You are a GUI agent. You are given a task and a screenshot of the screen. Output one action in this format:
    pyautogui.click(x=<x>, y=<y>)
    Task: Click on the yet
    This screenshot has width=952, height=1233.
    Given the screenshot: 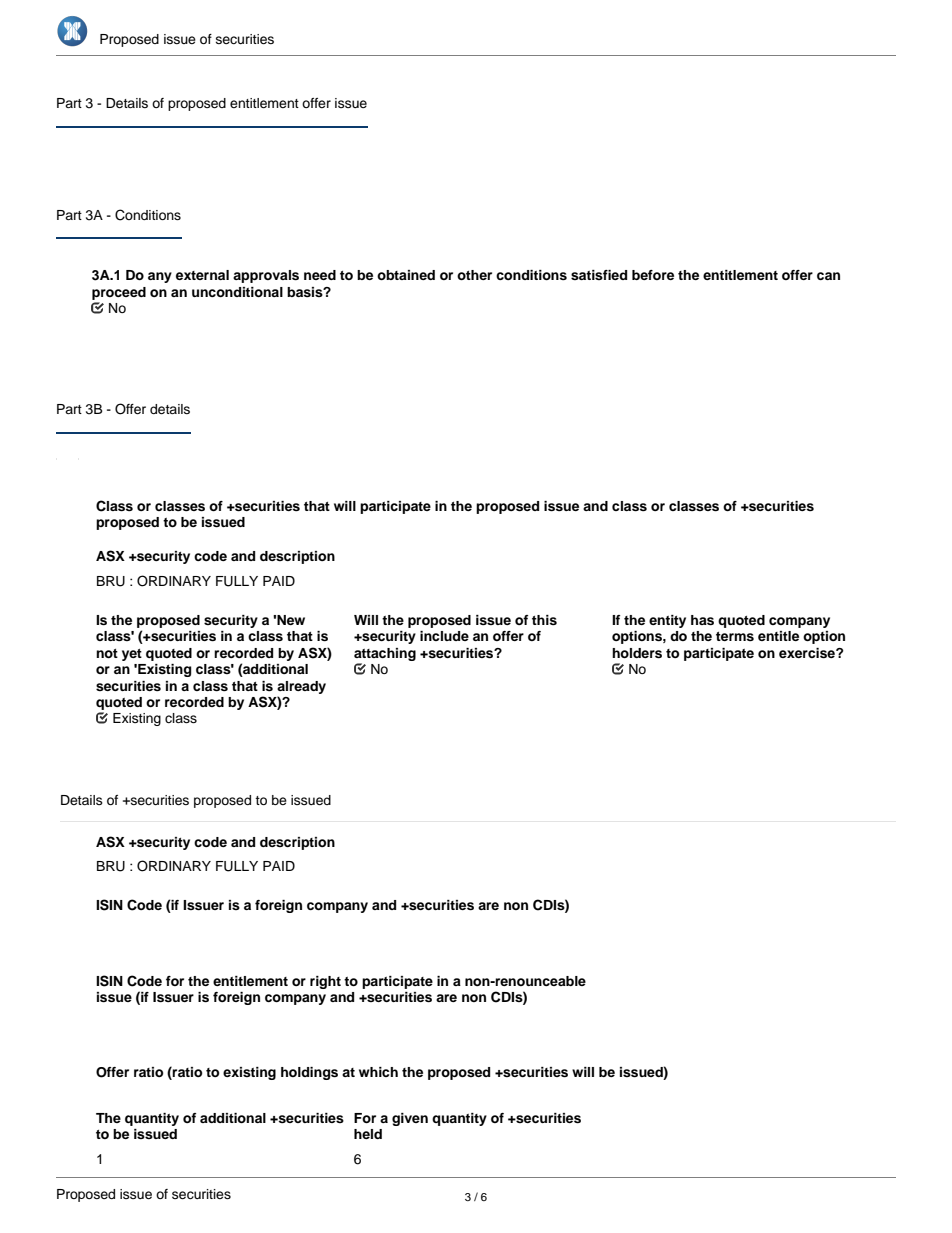 What is the action you would take?
    pyautogui.click(x=132, y=655)
